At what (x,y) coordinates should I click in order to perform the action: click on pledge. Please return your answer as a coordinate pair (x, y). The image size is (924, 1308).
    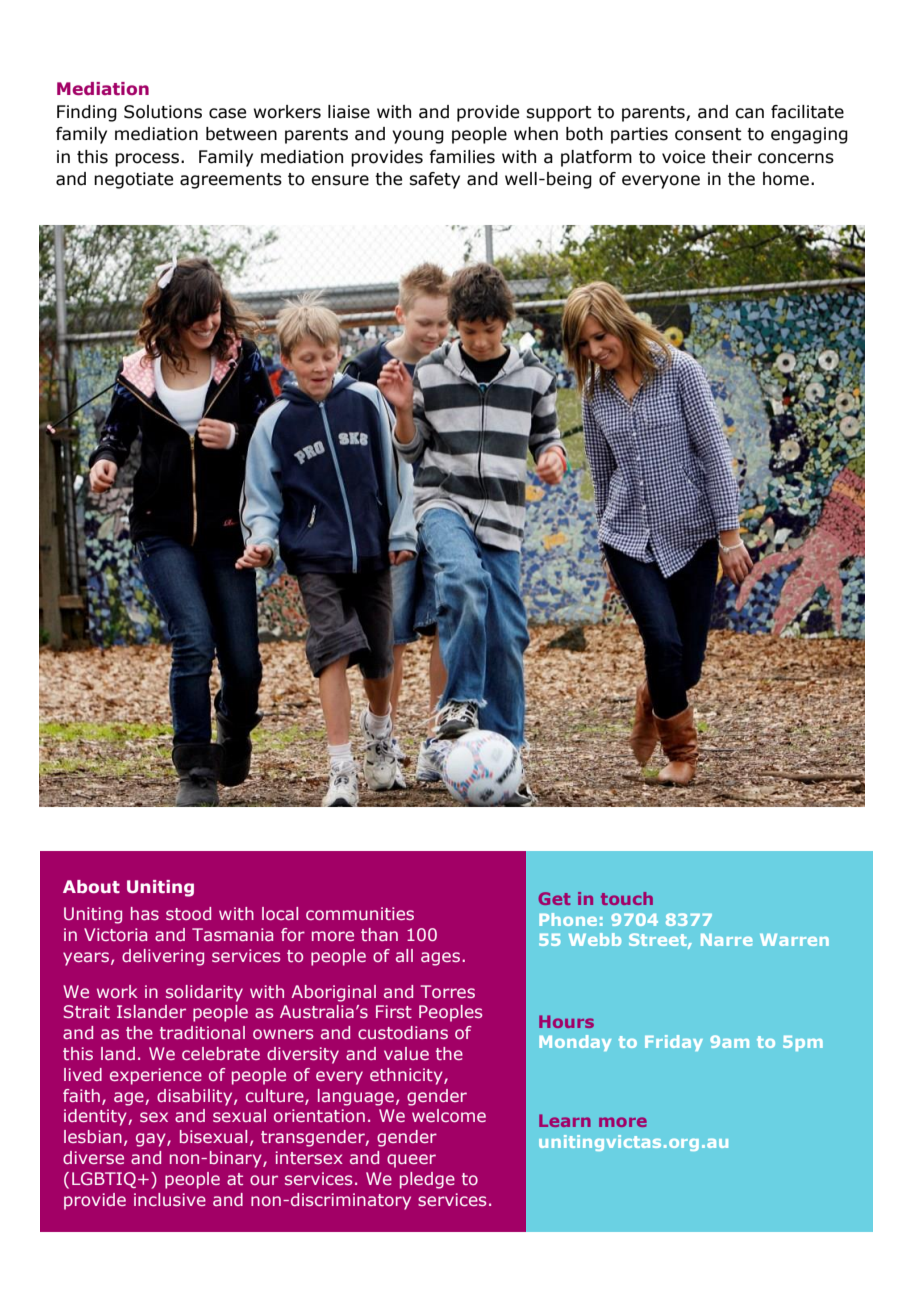
    Looking at the image, I should click on (427, 1180).
